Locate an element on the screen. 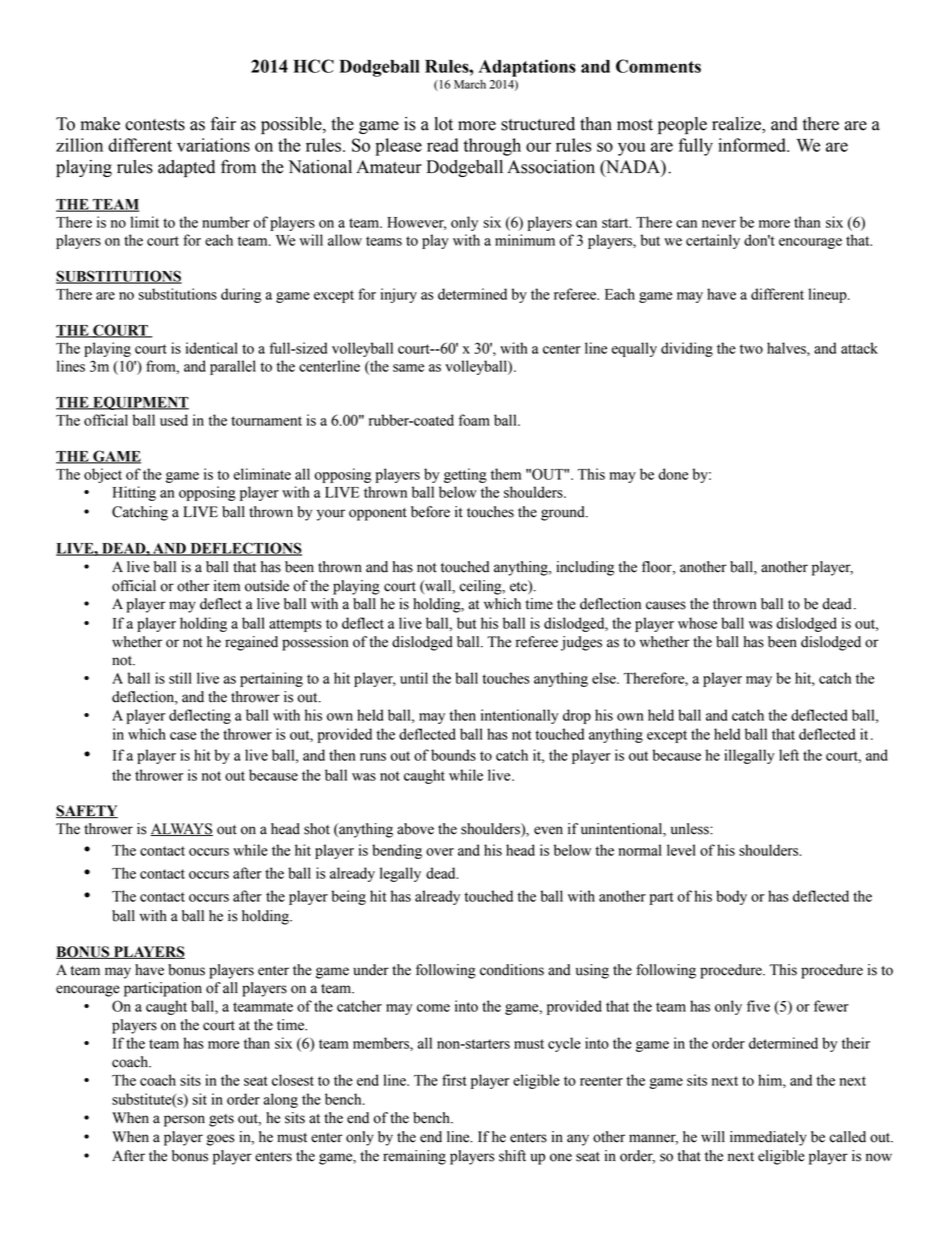 The image size is (952, 1233). left is located at coordinates (789, 755).
